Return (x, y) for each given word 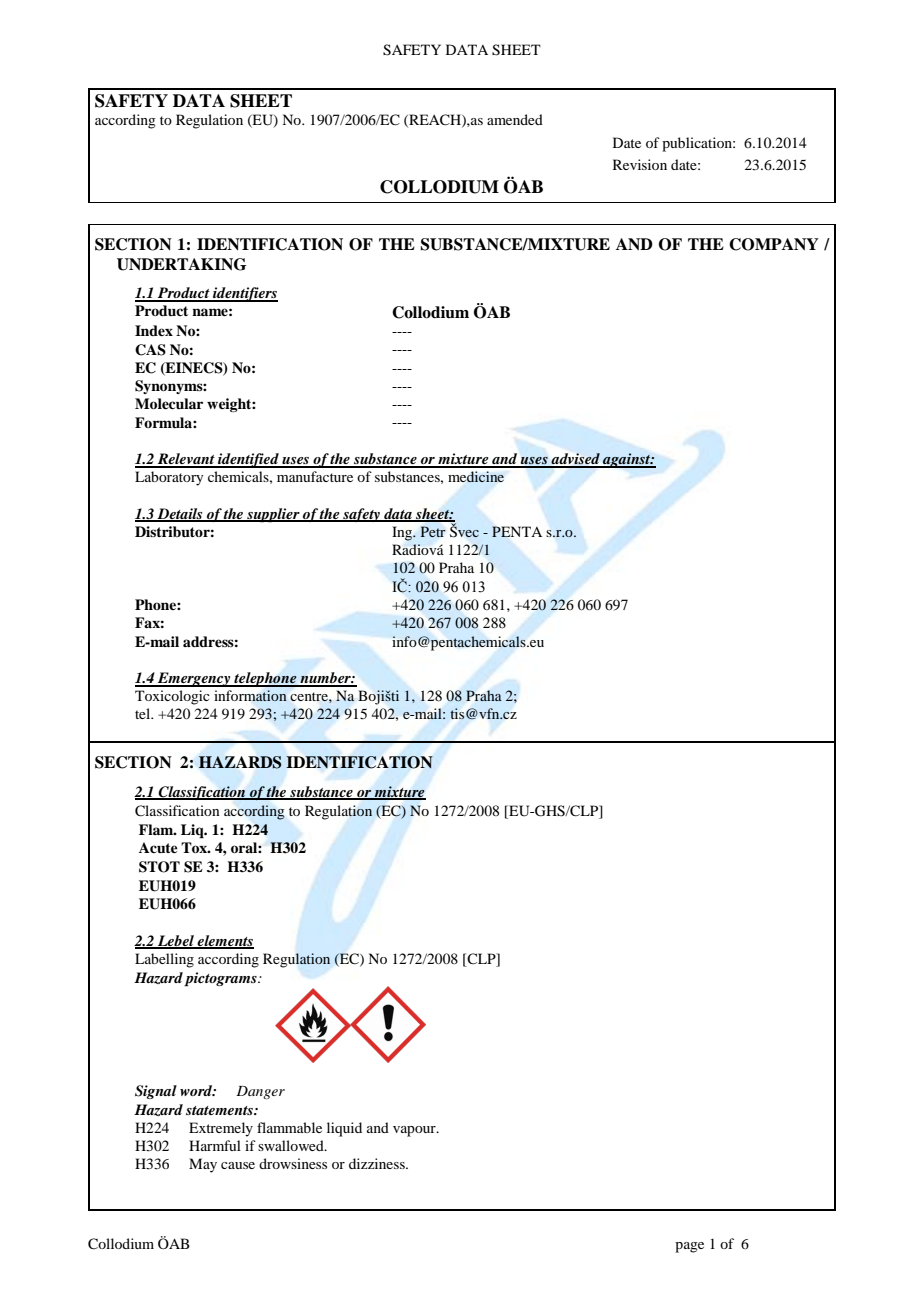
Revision (640, 164)
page (689, 1247)
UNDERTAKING (182, 264)
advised (575, 460)
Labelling (164, 960)
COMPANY (774, 244)
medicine (476, 476)
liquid (344, 1129)
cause (238, 1165)
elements (225, 942)
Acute (158, 847)
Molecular (169, 403)
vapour (415, 1131)
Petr (433, 531)
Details (180, 515)
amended (515, 119)
